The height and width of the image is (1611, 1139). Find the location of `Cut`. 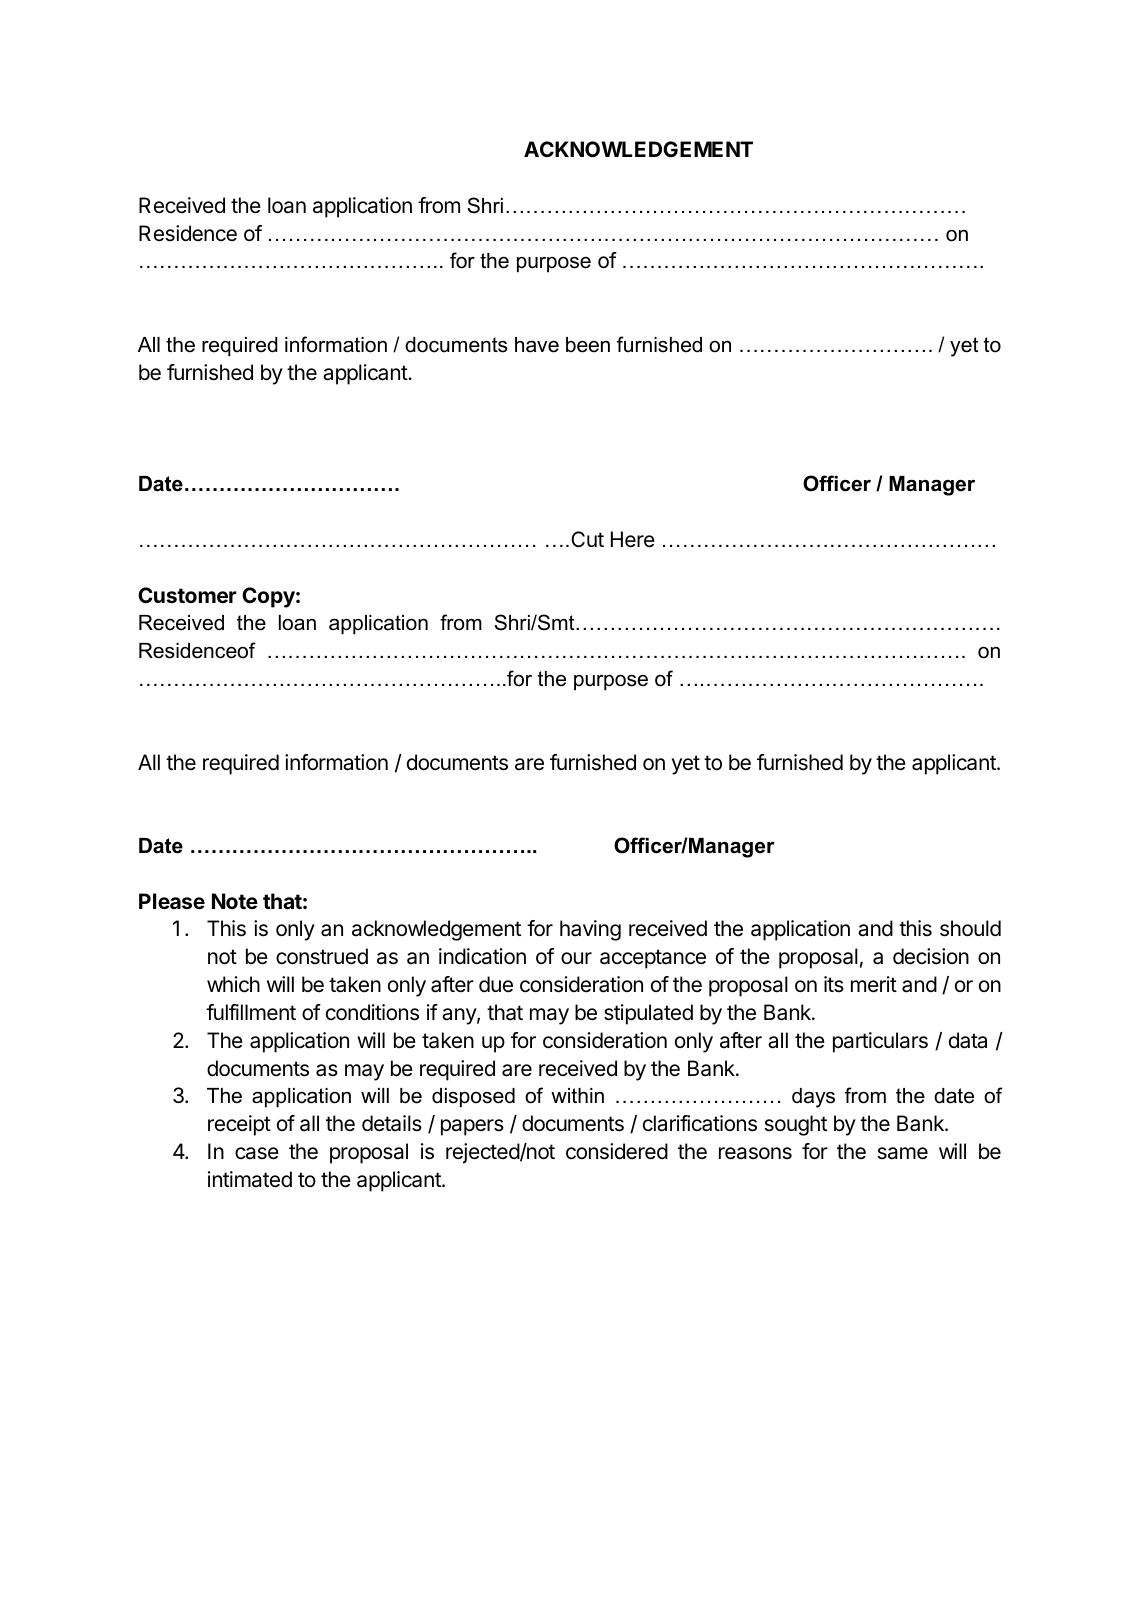

Cut is located at coordinates (587, 539).
